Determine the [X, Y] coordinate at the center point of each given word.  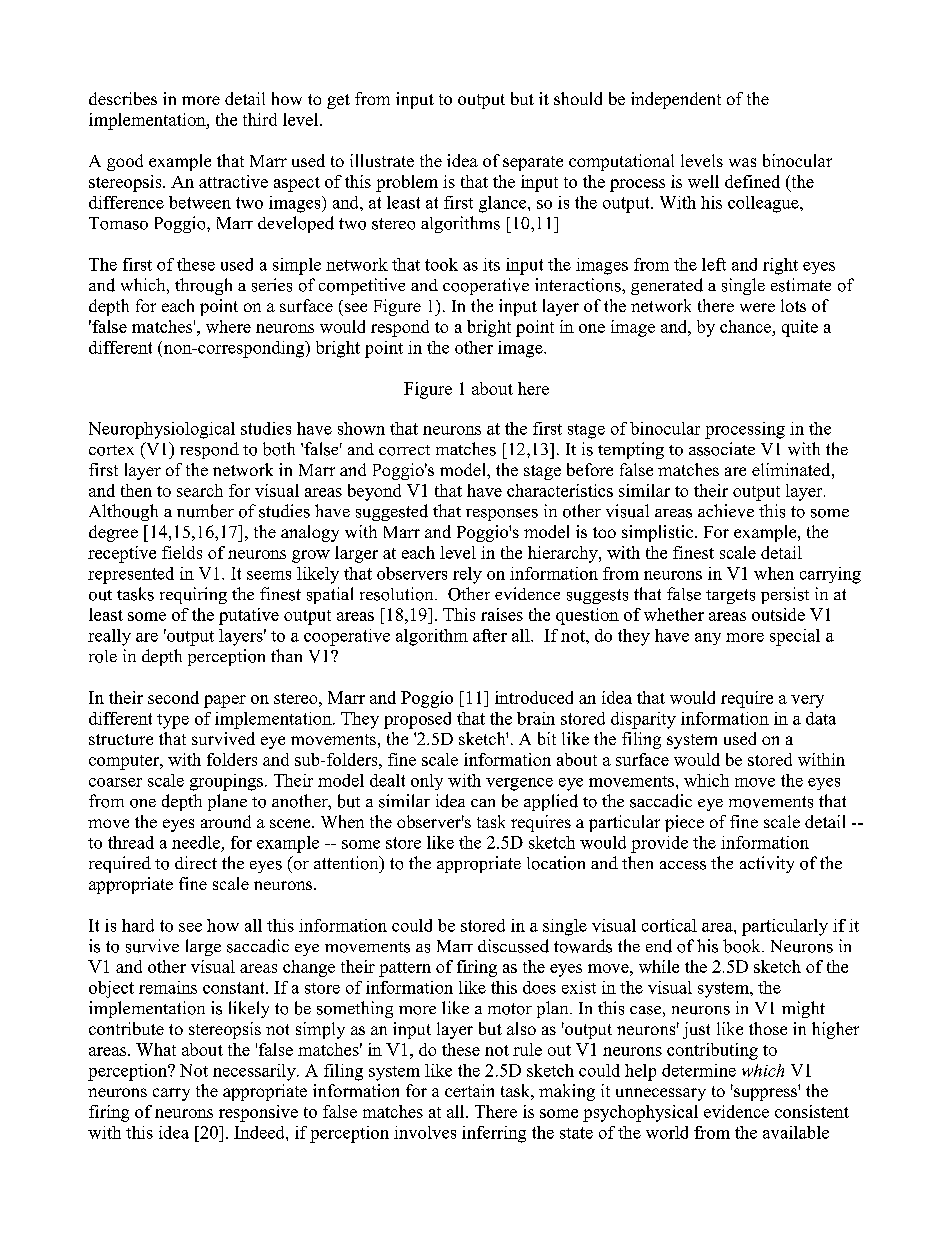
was [742, 162]
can [483, 803]
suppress [765, 1094]
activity [767, 864]
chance [747, 326]
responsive [258, 1113]
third [260, 119]
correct [404, 450]
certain [469, 1090]
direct [196, 862]
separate [533, 163]
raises [502, 614]
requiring [193, 595]
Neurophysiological [162, 430]
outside [778, 614]
